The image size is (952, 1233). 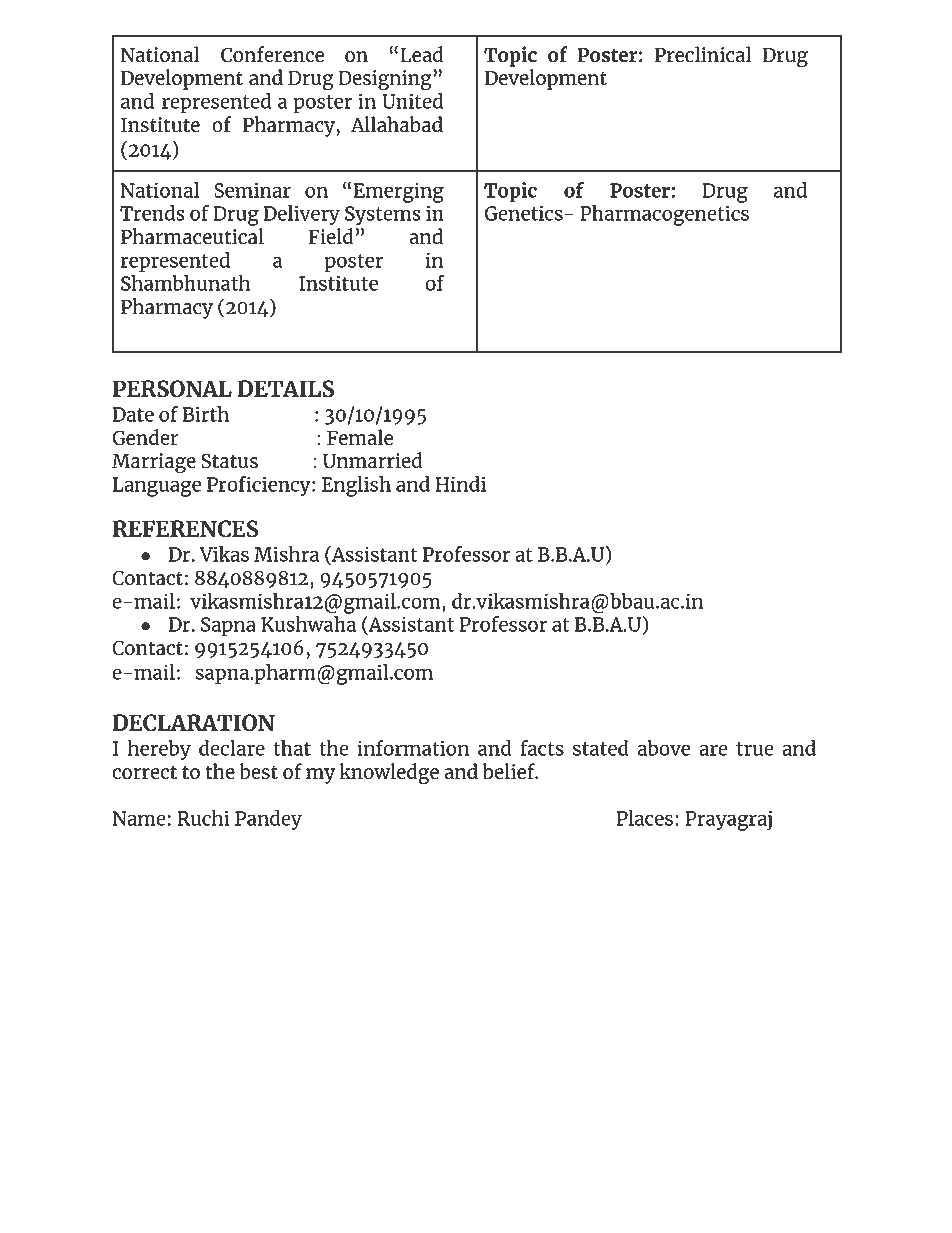 What do you see at coordinates (413, 747) in the screenshot?
I see `information` at bounding box center [413, 747].
